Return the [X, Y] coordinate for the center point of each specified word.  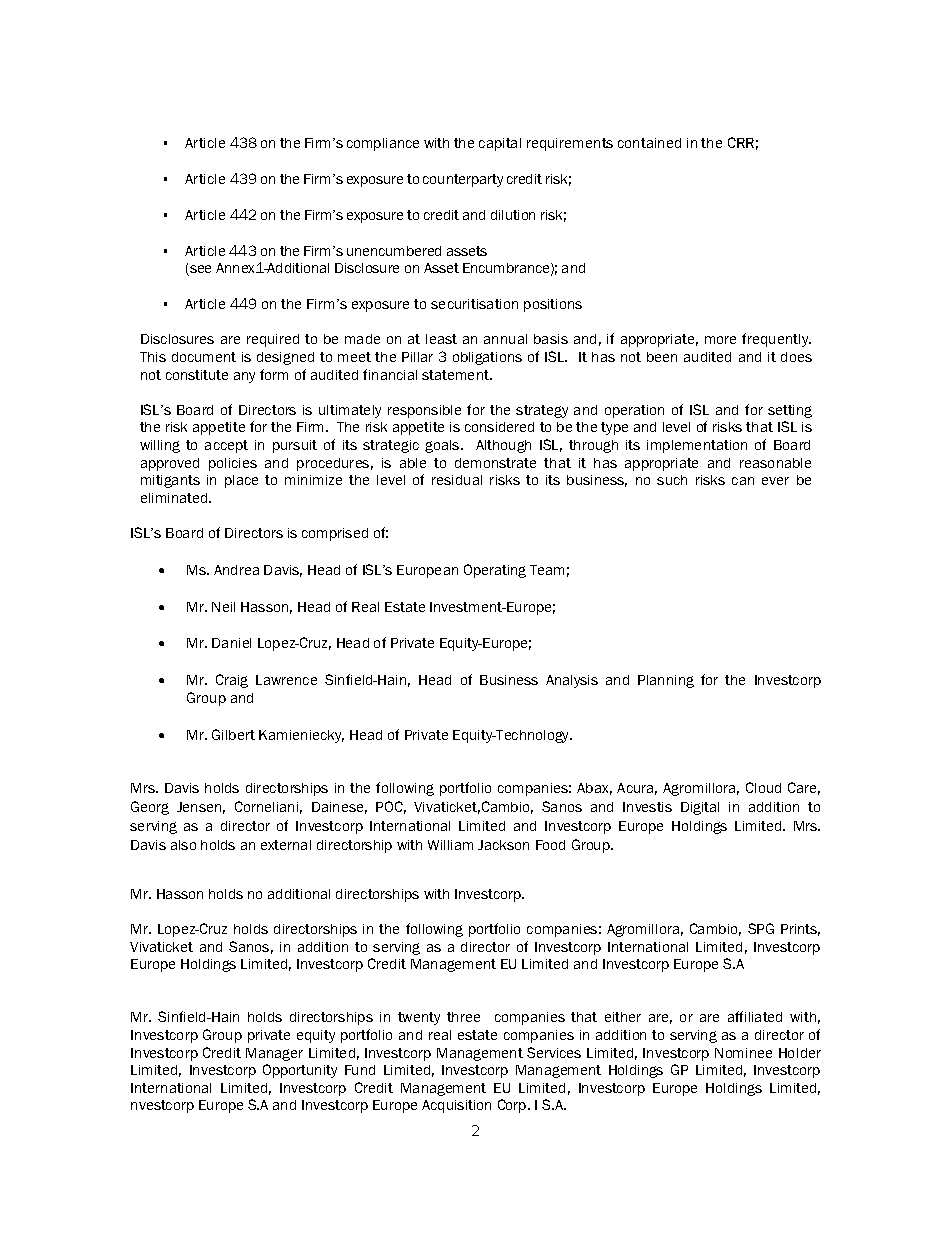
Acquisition [456, 1106]
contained [649, 143]
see [199, 270]
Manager [274, 1054]
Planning [666, 681]
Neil [223, 607]
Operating [495, 571]
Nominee [743, 1053]
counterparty [463, 180]
